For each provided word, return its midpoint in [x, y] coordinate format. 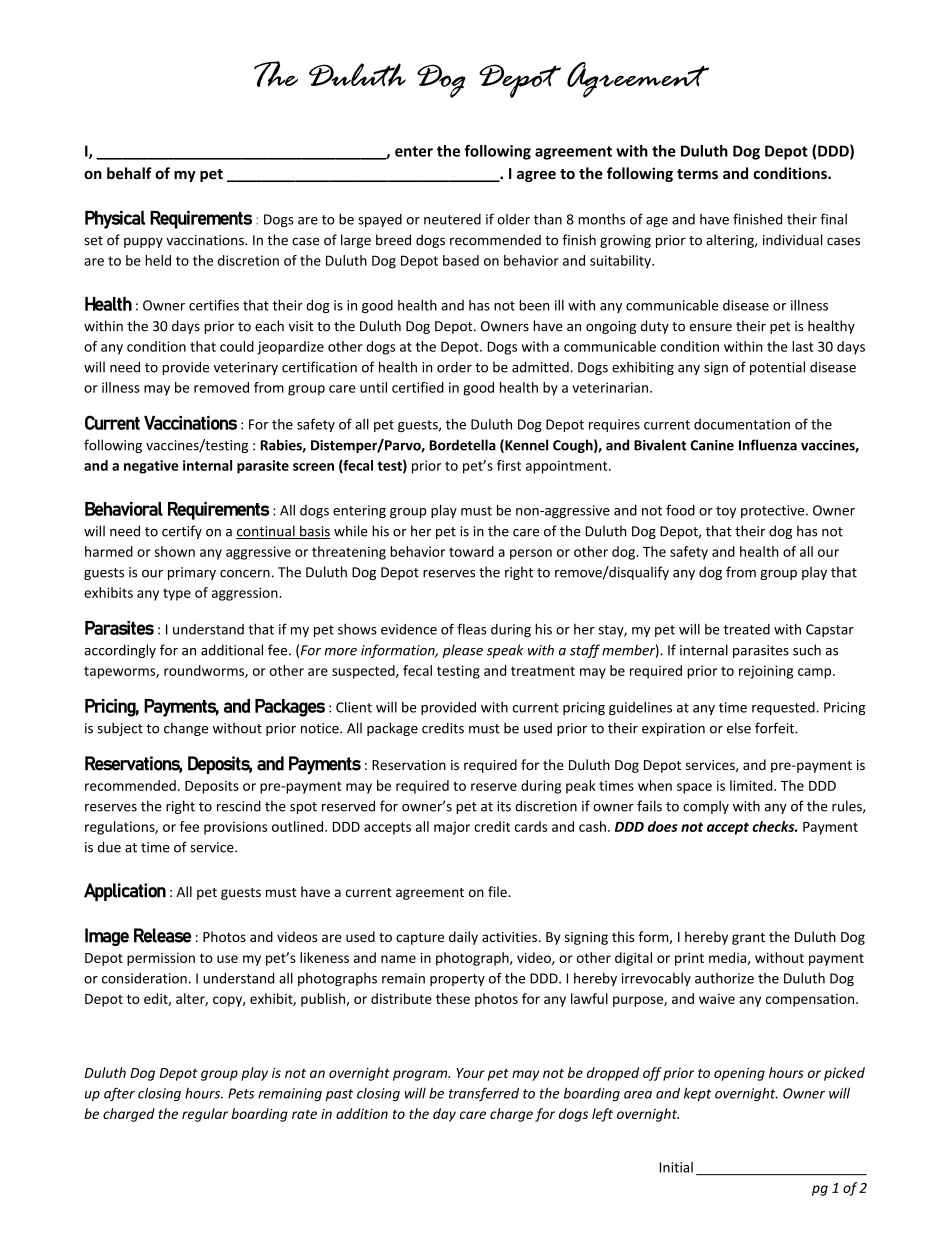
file [498, 891]
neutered [452, 219]
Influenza [768, 445]
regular [205, 1115]
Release [162, 935]
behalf [129, 173]
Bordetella [463, 445]
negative [151, 467]
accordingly [120, 651]
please [462, 651]
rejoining [766, 672]
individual [792, 240]
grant [748, 939]
